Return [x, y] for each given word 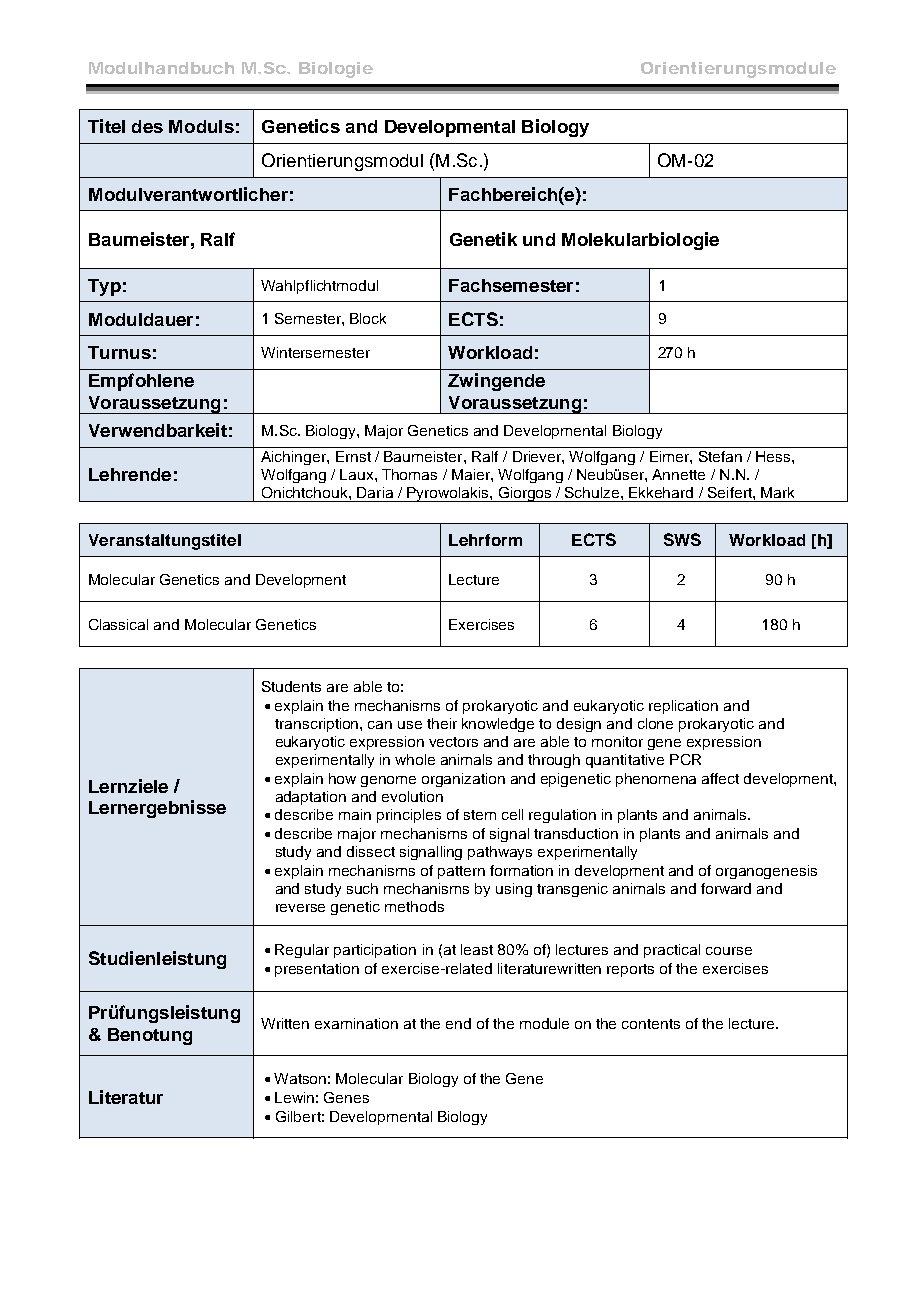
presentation [317, 970]
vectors [453, 742]
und [539, 239]
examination [356, 1023]
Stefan [720, 456]
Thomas [409, 474]
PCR [685, 759]
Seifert [731, 492]
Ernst [353, 456]
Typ [104, 287]
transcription [318, 725]
